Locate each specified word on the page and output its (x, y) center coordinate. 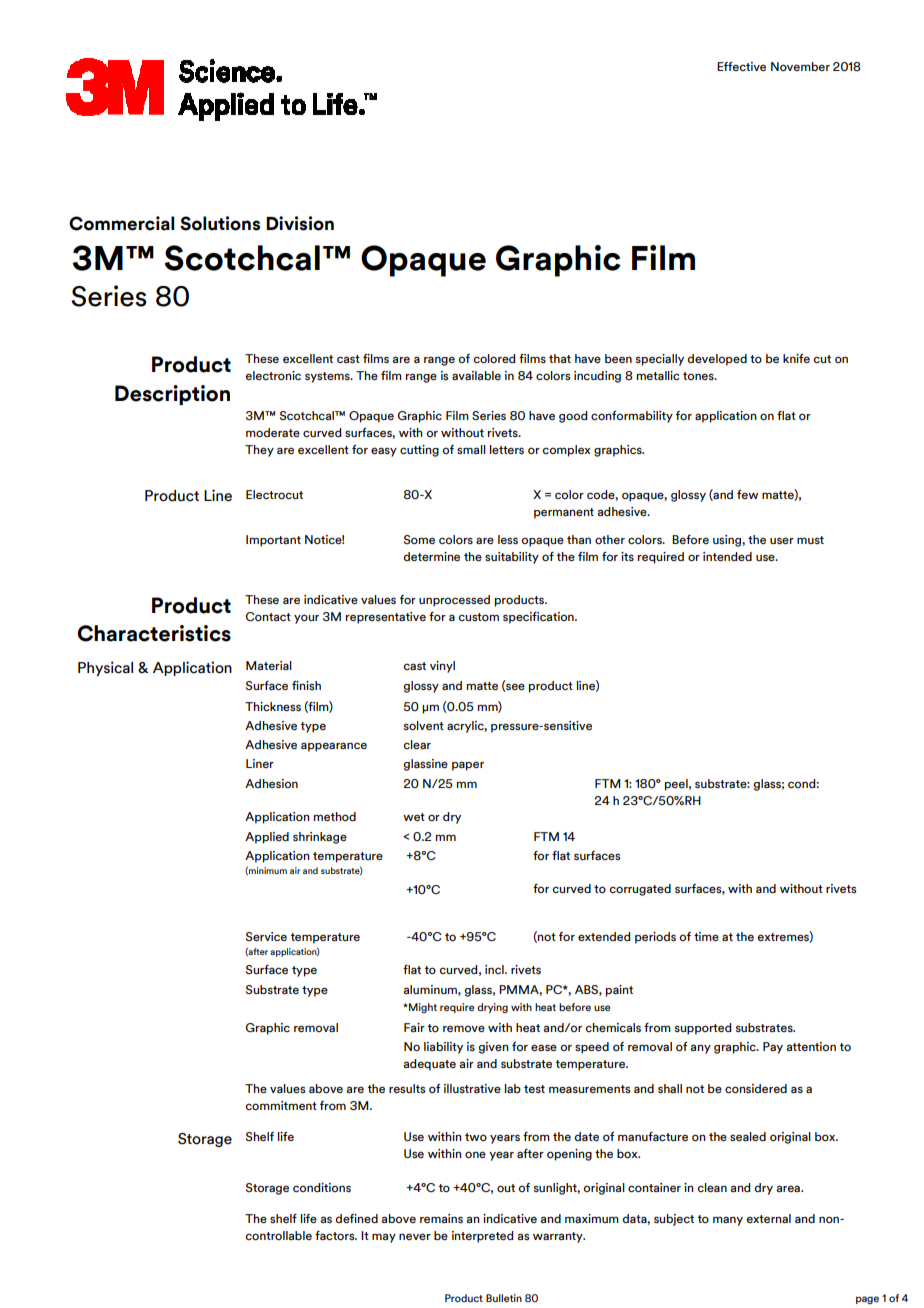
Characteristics (154, 633)
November (800, 66)
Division (300, 223)
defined (357, 1218)
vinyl (442, 667)
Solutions (220, 223)
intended (727, 556)
